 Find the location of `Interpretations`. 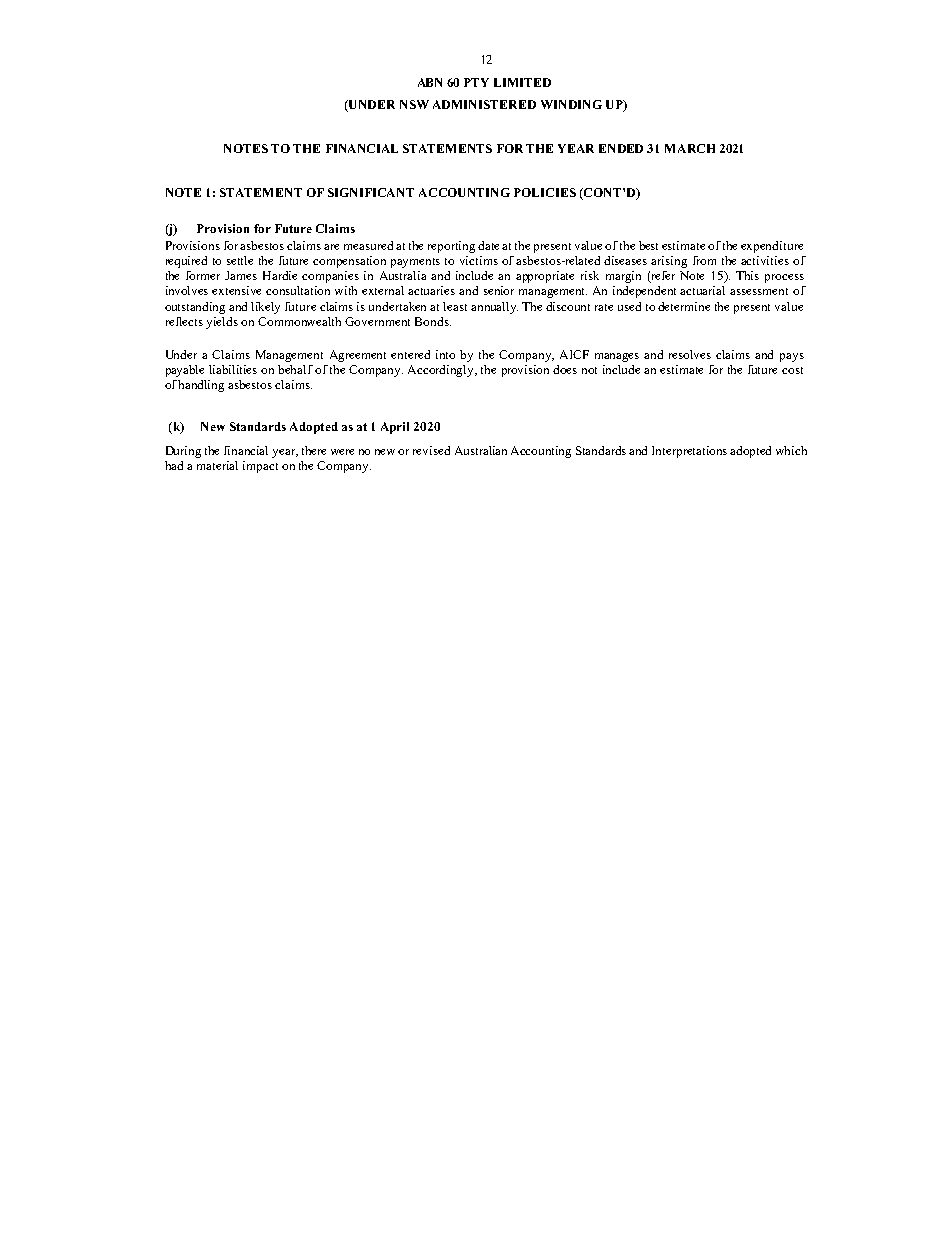

Interpretations is located at coordinates (689, 452).
